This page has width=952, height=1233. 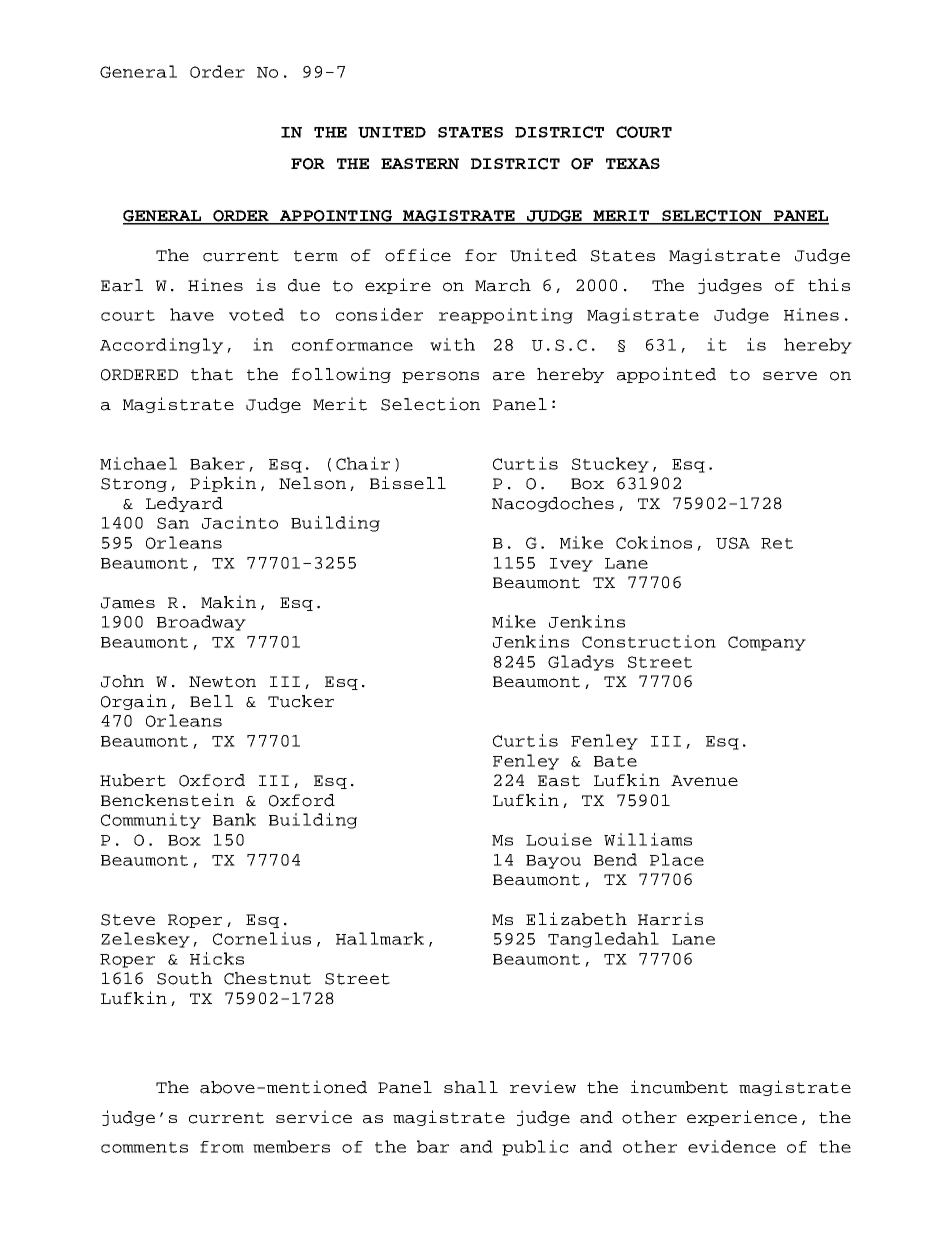 What do you see at coordinates (222, 1147) in the page?
I see `from` at bounding box center [222, 1147].
